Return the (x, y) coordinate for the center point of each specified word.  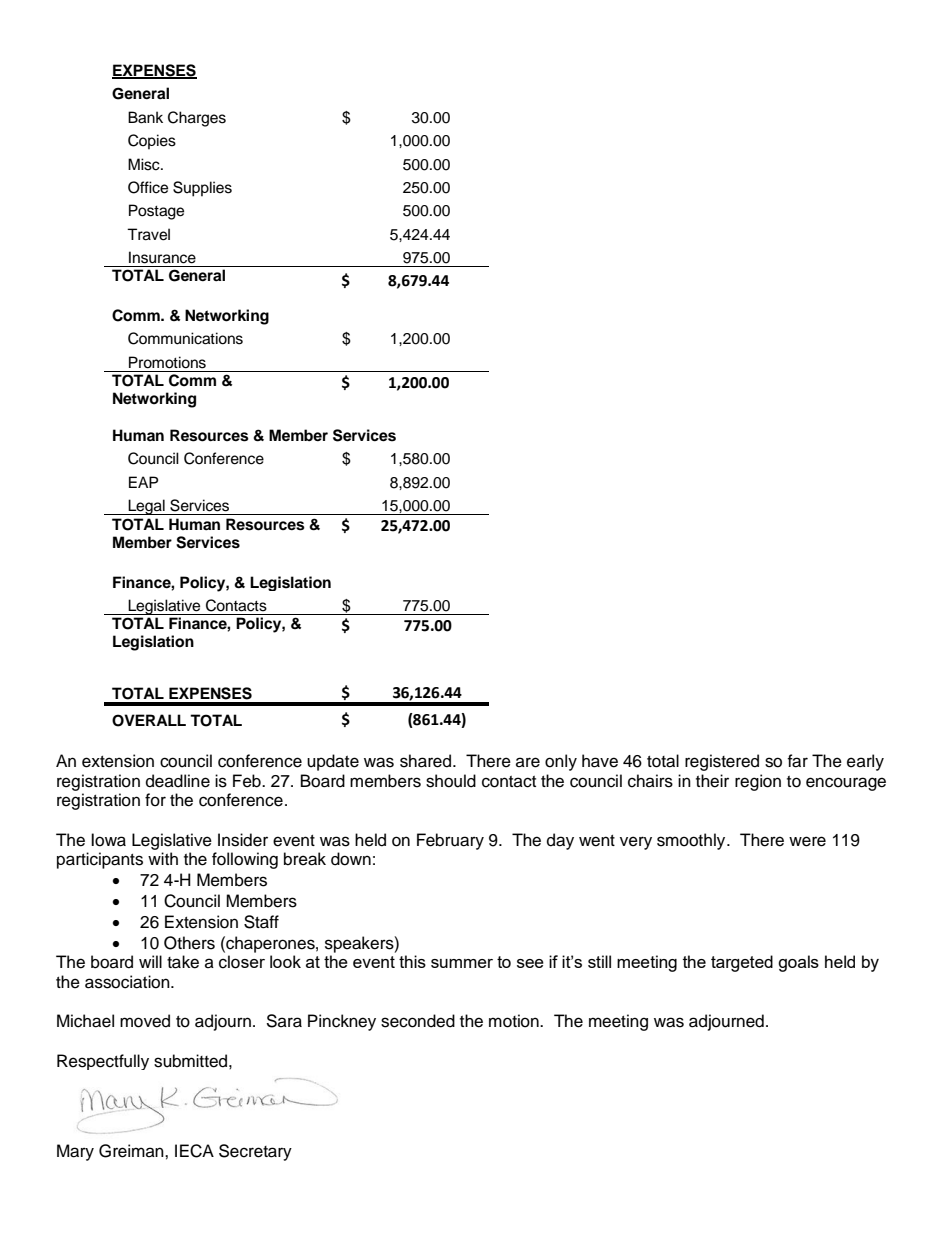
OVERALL (149, 720)
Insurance (162, 257)
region (758, 782)
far (797, 761)
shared (427, 761)
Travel (148, 234)
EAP (143, 482)
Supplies (202, 189)
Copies (152, 142)
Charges (197, 119)
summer (462, 963)
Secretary (255, 1152)
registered (722, 762)
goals (798, 963)
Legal (146, 507)
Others (189, 943)
